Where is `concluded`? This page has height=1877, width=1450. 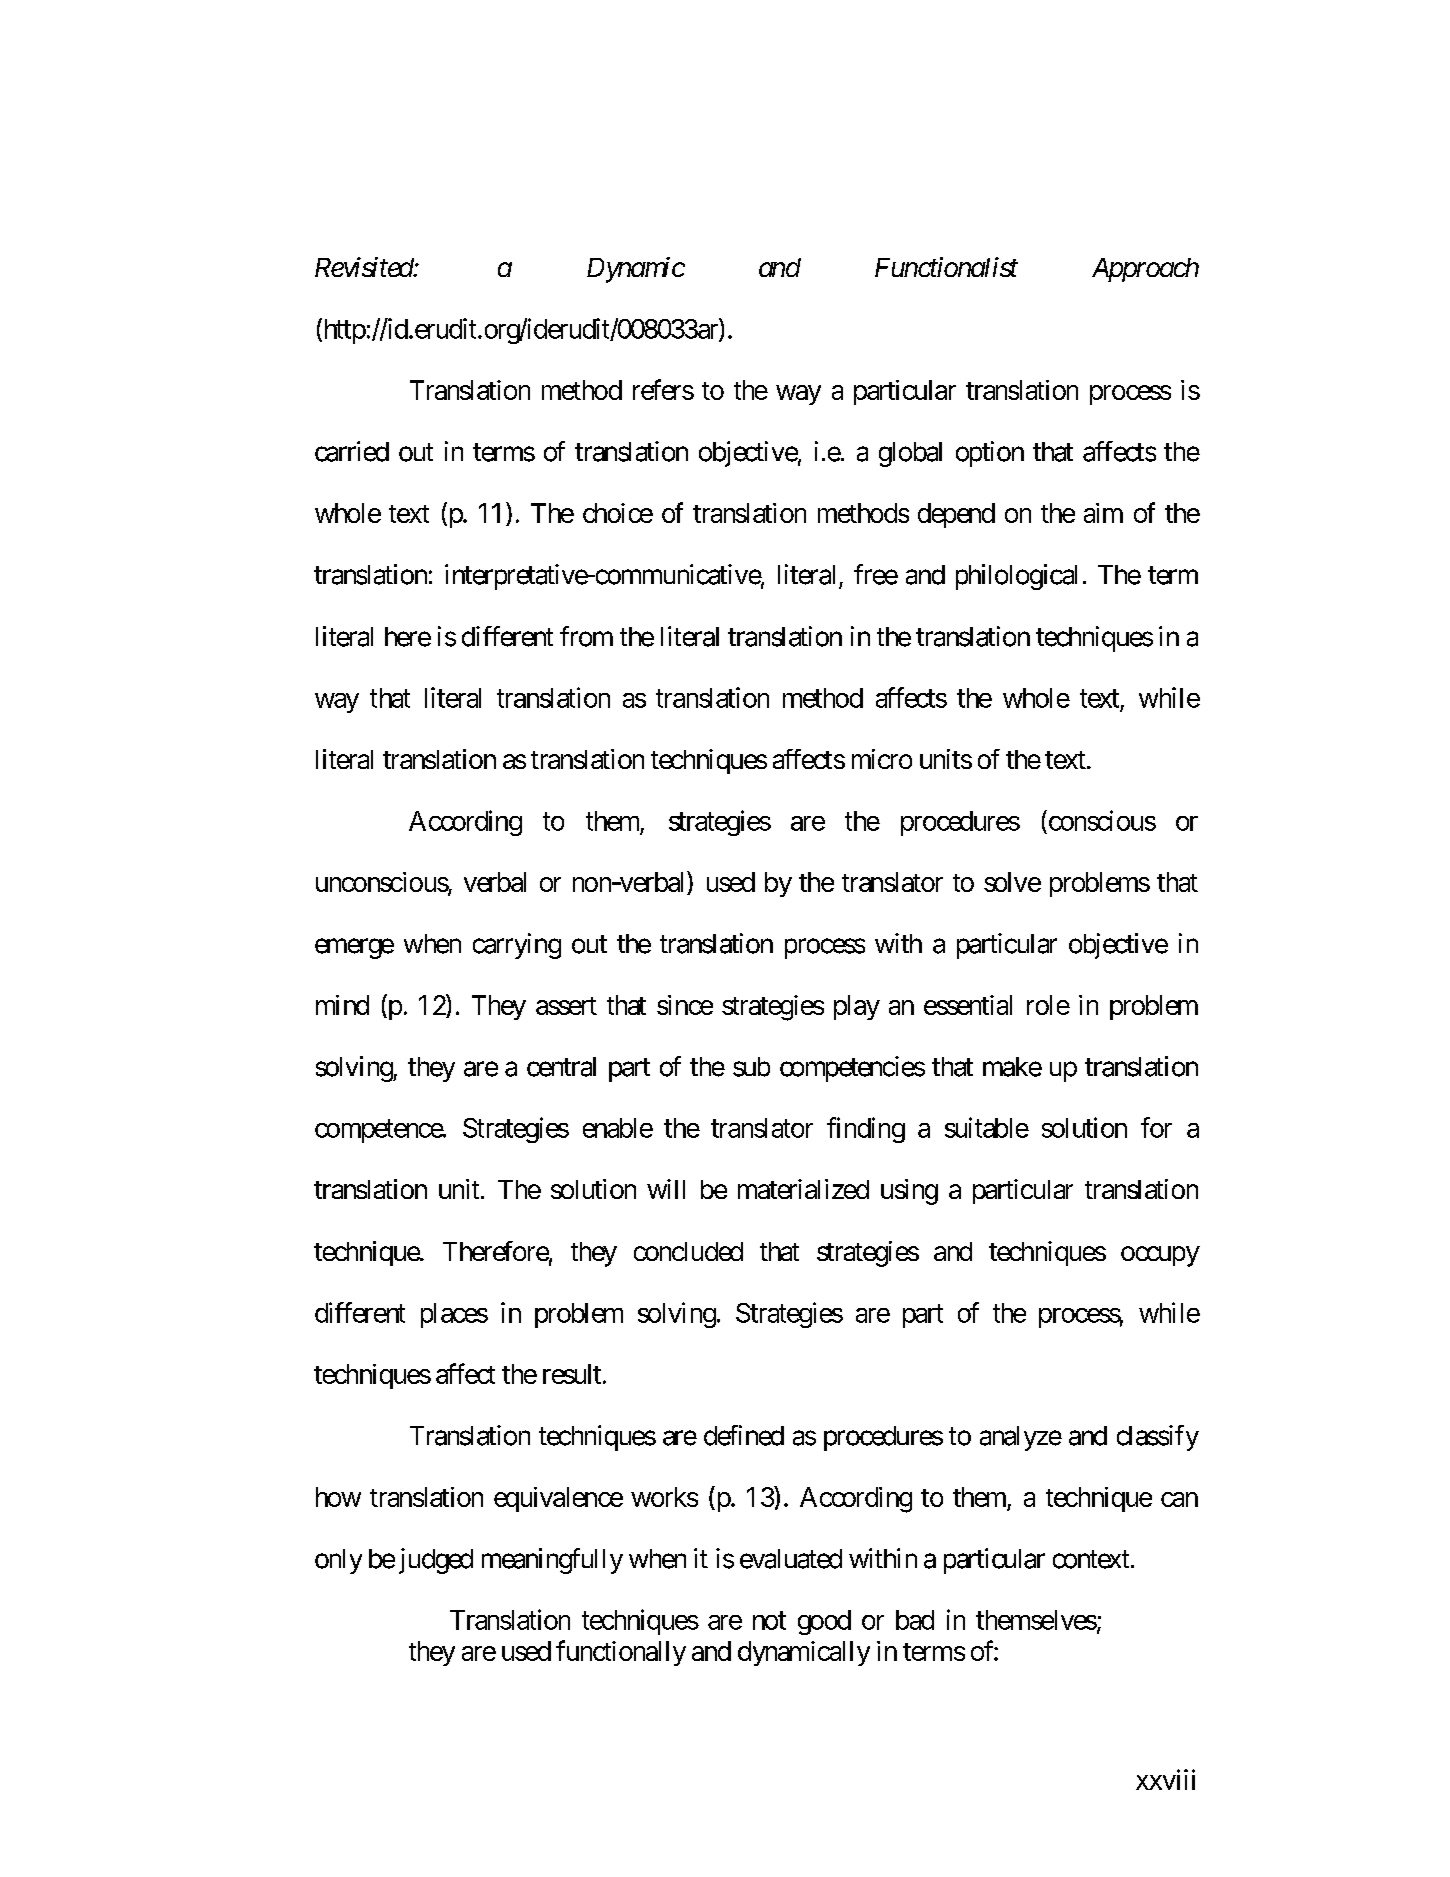 concluded is located at coordinates (688, 1251).
